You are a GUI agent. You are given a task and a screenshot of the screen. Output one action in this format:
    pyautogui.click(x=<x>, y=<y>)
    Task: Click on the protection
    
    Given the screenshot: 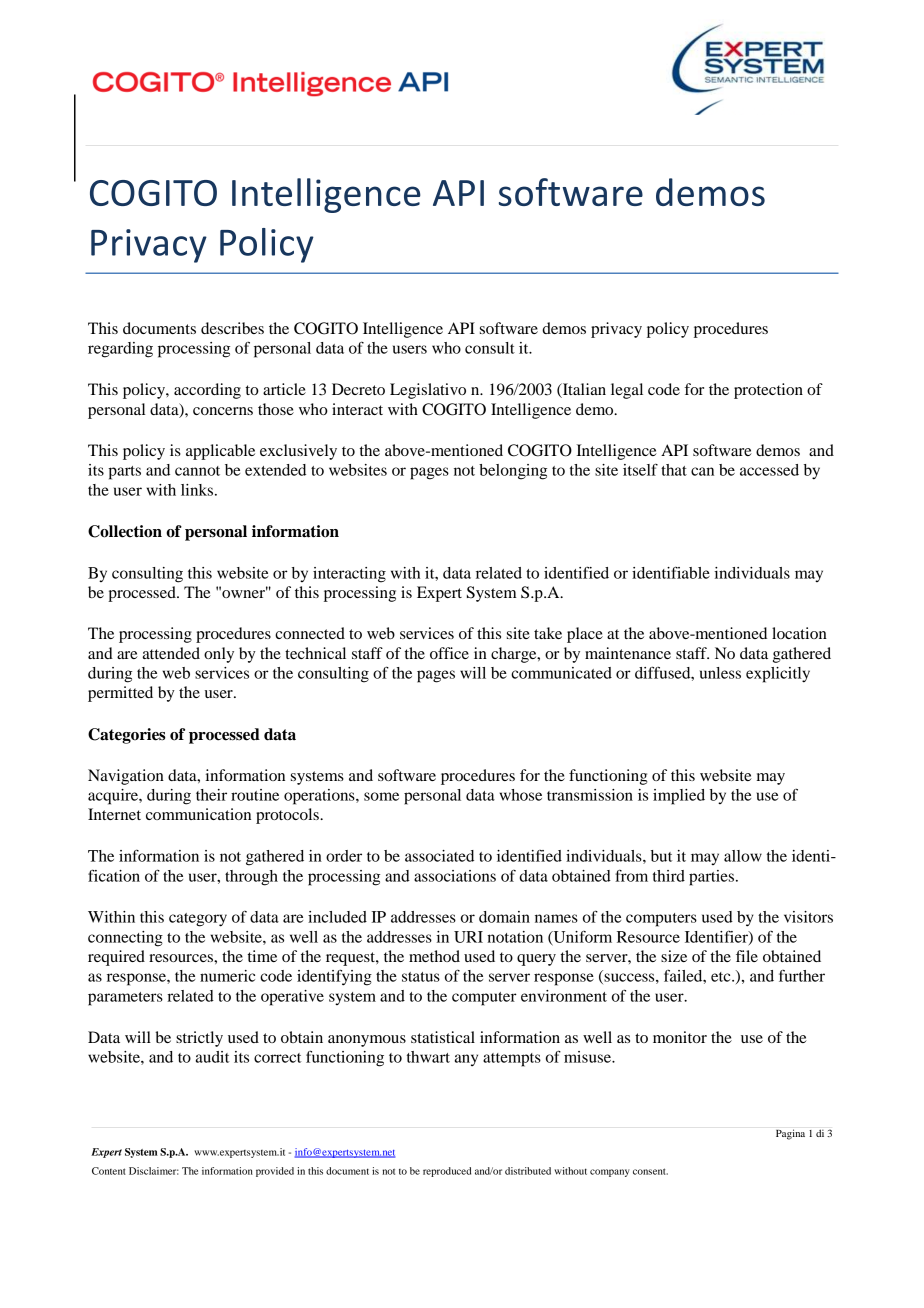 What is the action you would take?
    pyautogui.click(x=768, y=391)
